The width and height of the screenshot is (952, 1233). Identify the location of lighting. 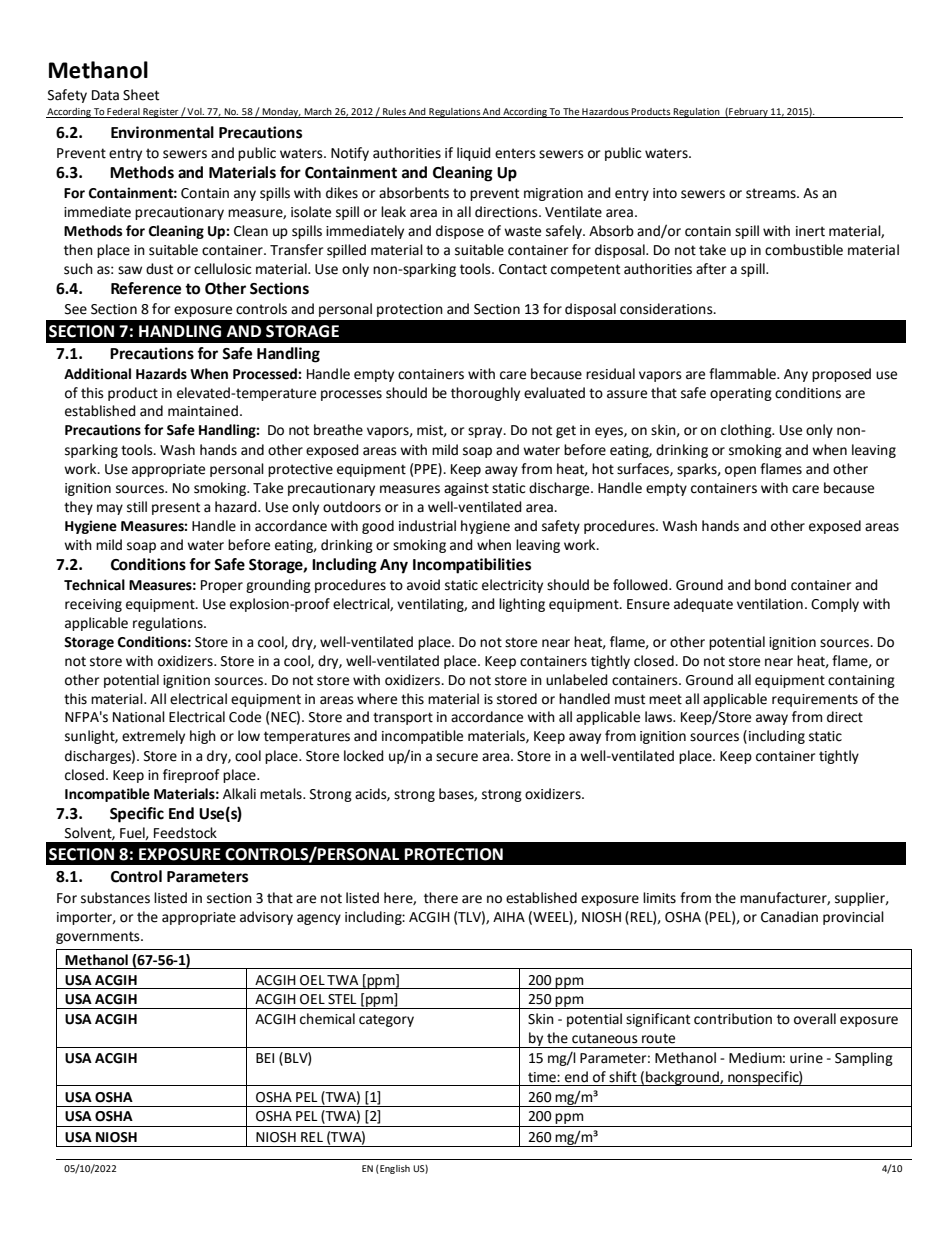
(522, 605).
